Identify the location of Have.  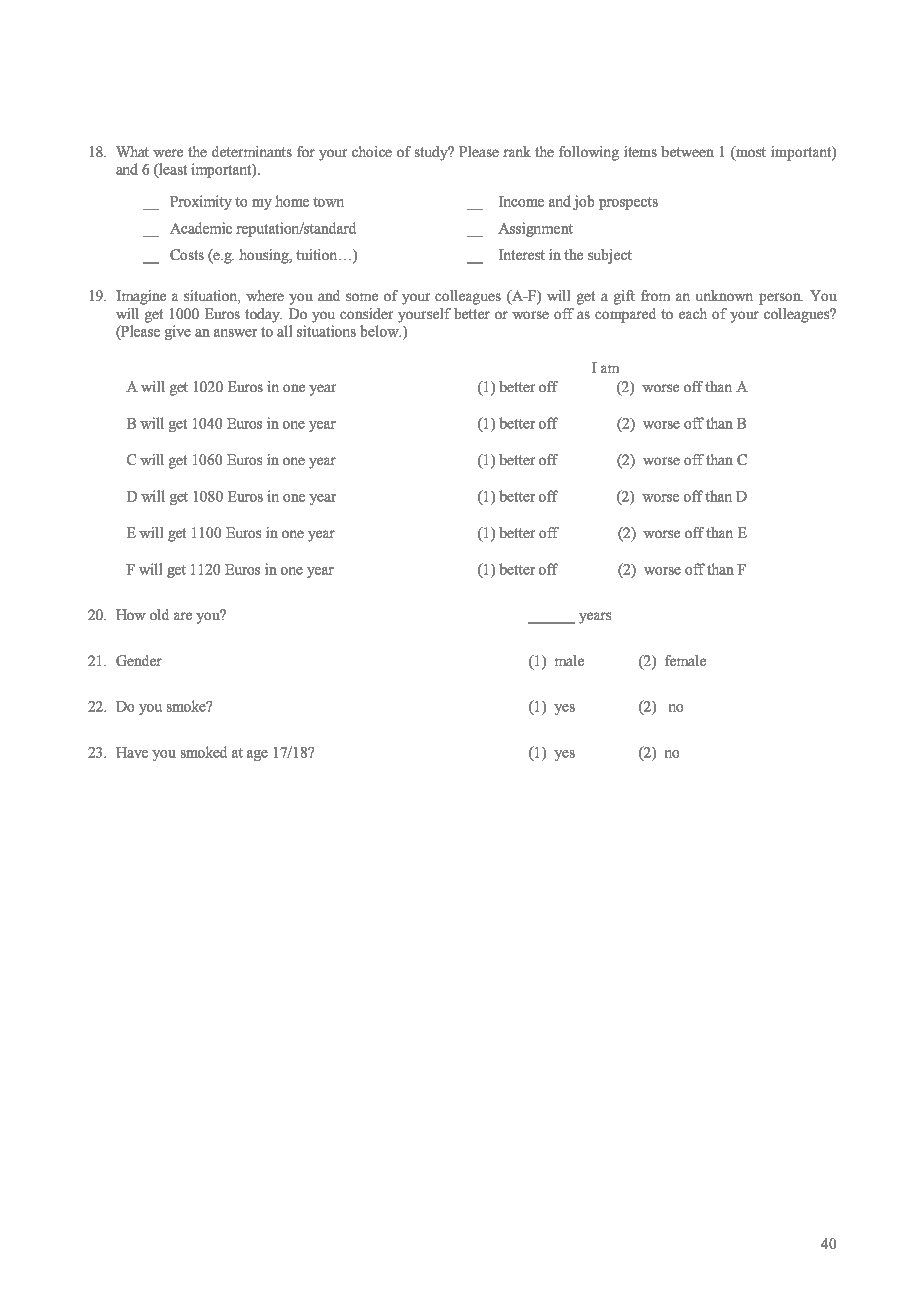
(132, 752).
